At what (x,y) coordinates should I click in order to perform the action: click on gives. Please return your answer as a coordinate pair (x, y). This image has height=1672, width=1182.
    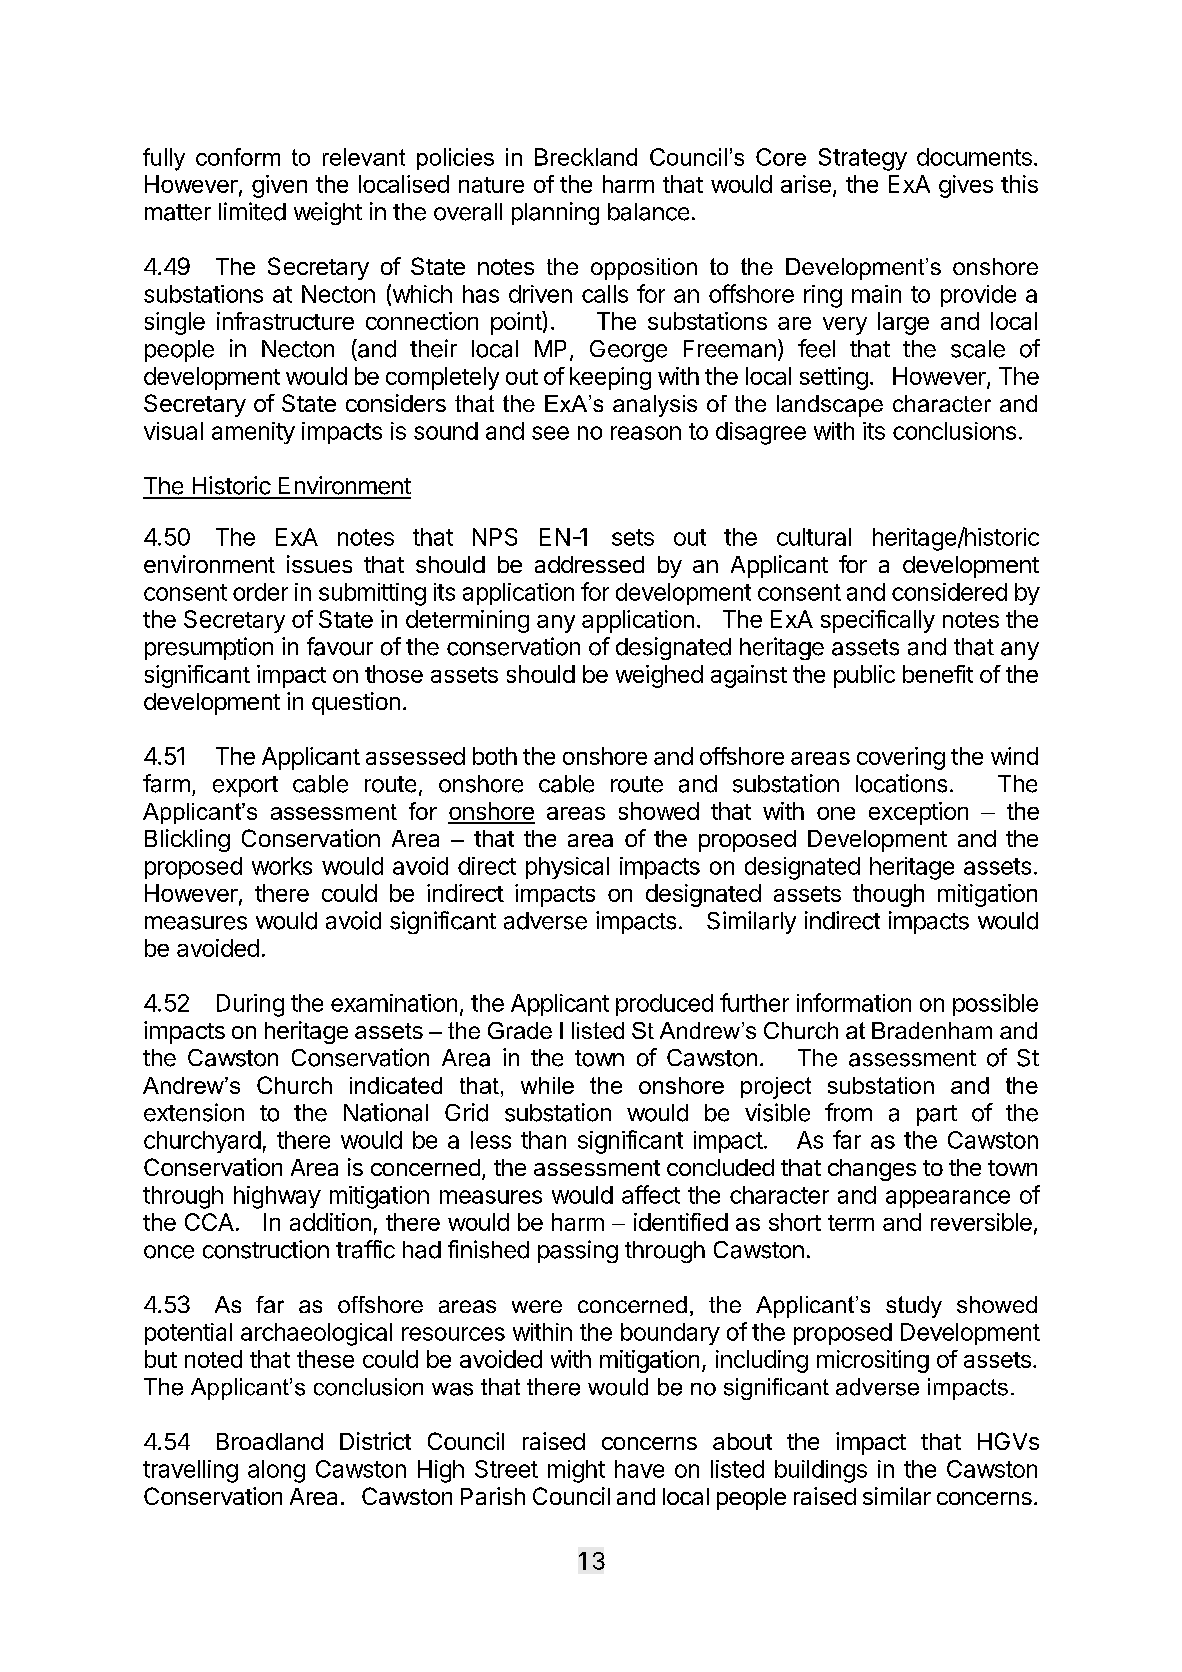
    Looking at the image, I should click on (966, 186).
